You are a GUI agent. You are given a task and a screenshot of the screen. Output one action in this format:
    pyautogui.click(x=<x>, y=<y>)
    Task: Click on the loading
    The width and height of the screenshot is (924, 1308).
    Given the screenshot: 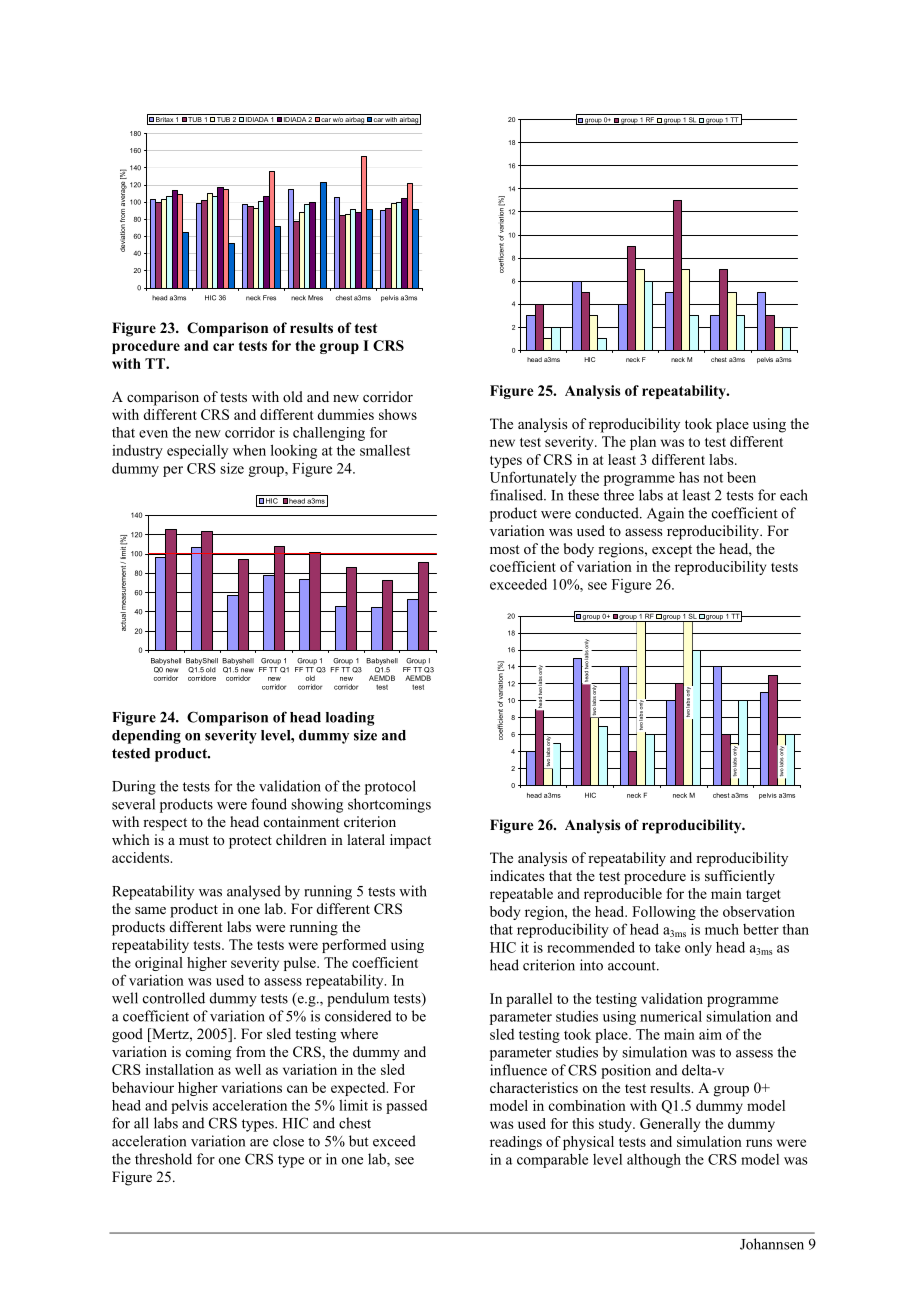 What is the action you would take?
    pyautogui.click(x=350, y=719)
